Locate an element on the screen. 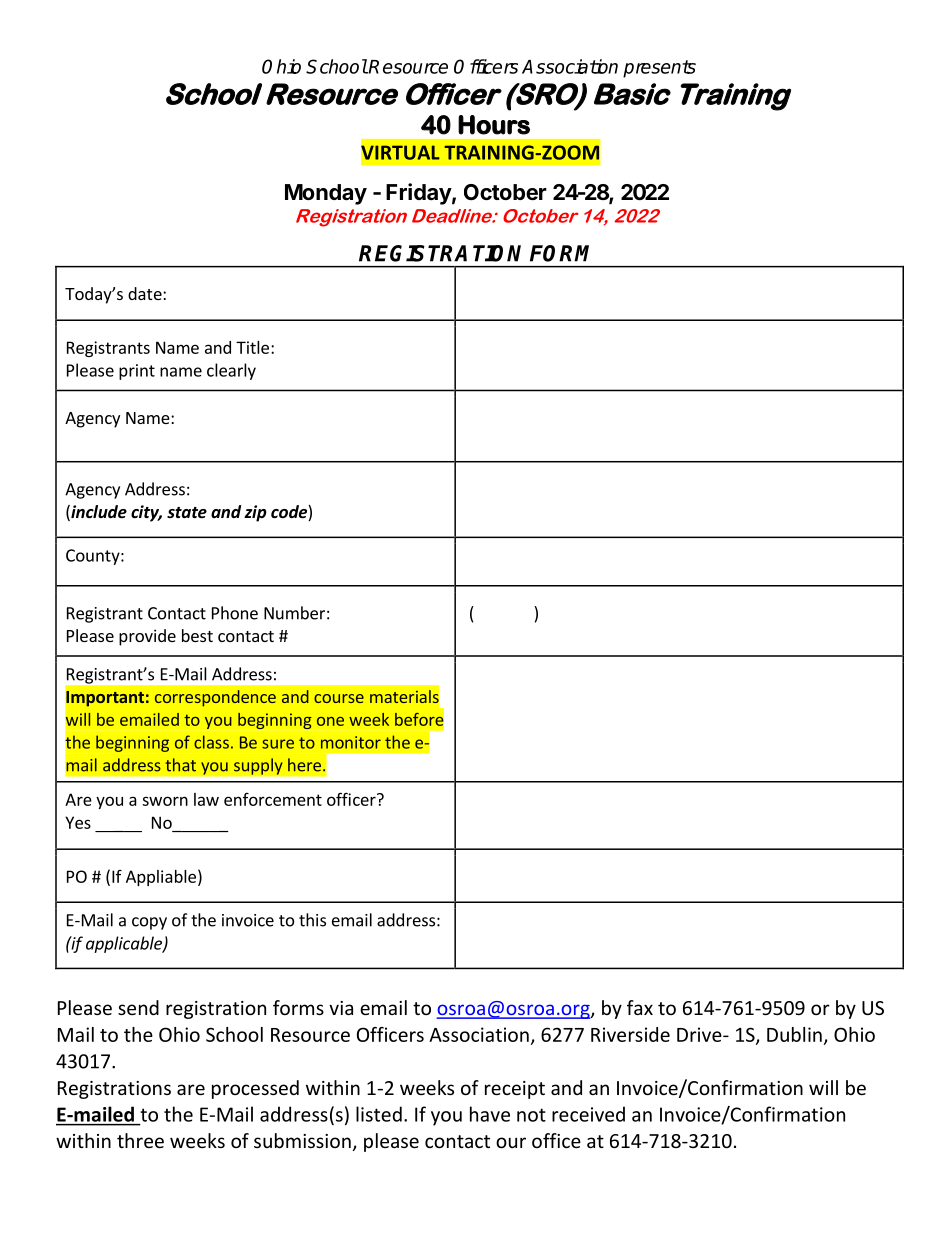 The width and height of the screenshot is (952, 1233). have is located at coordinates (490, 1114).
